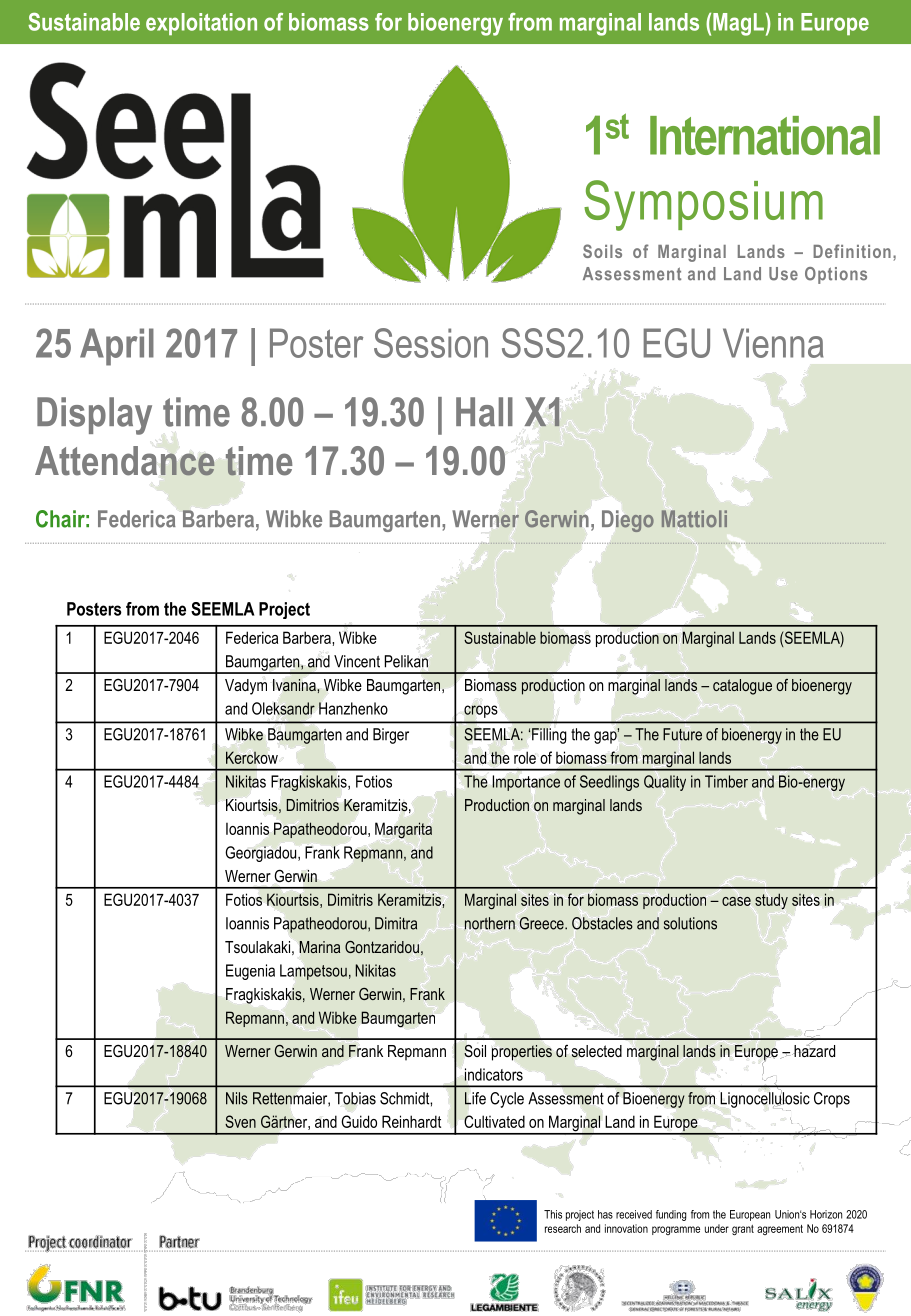 This screenshot has height=1316, width=911. I want to click on Symposium, so click(703, 205).
